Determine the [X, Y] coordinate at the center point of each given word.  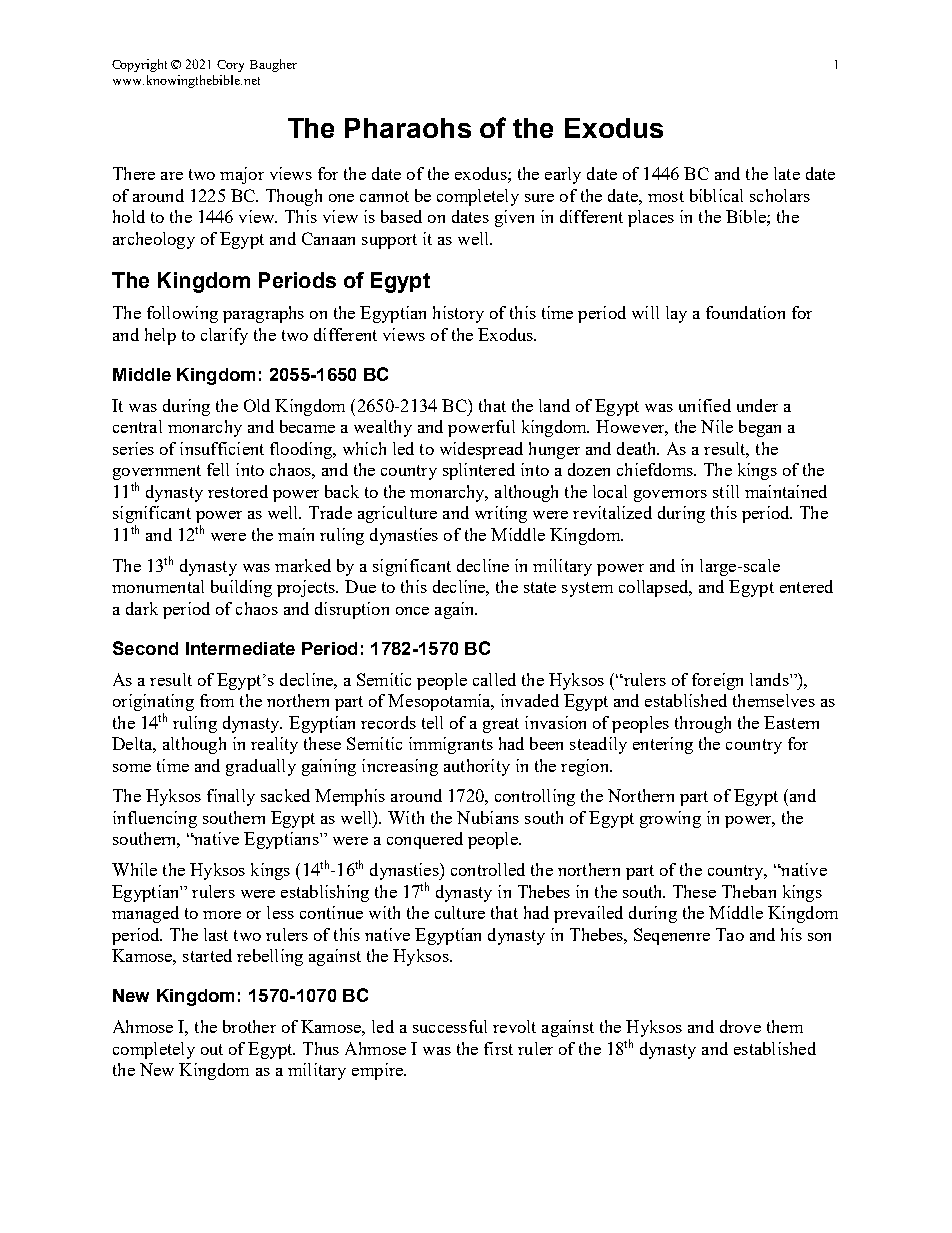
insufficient [222, 448]
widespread [481, 450]
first [498, 1048]
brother [249, 1026]
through [703, 724]
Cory [230, 66]
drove [740, 1026]
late [787, 173]
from [217, 700]
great [501, 725]
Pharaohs [408, 128]
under [757, 405]
